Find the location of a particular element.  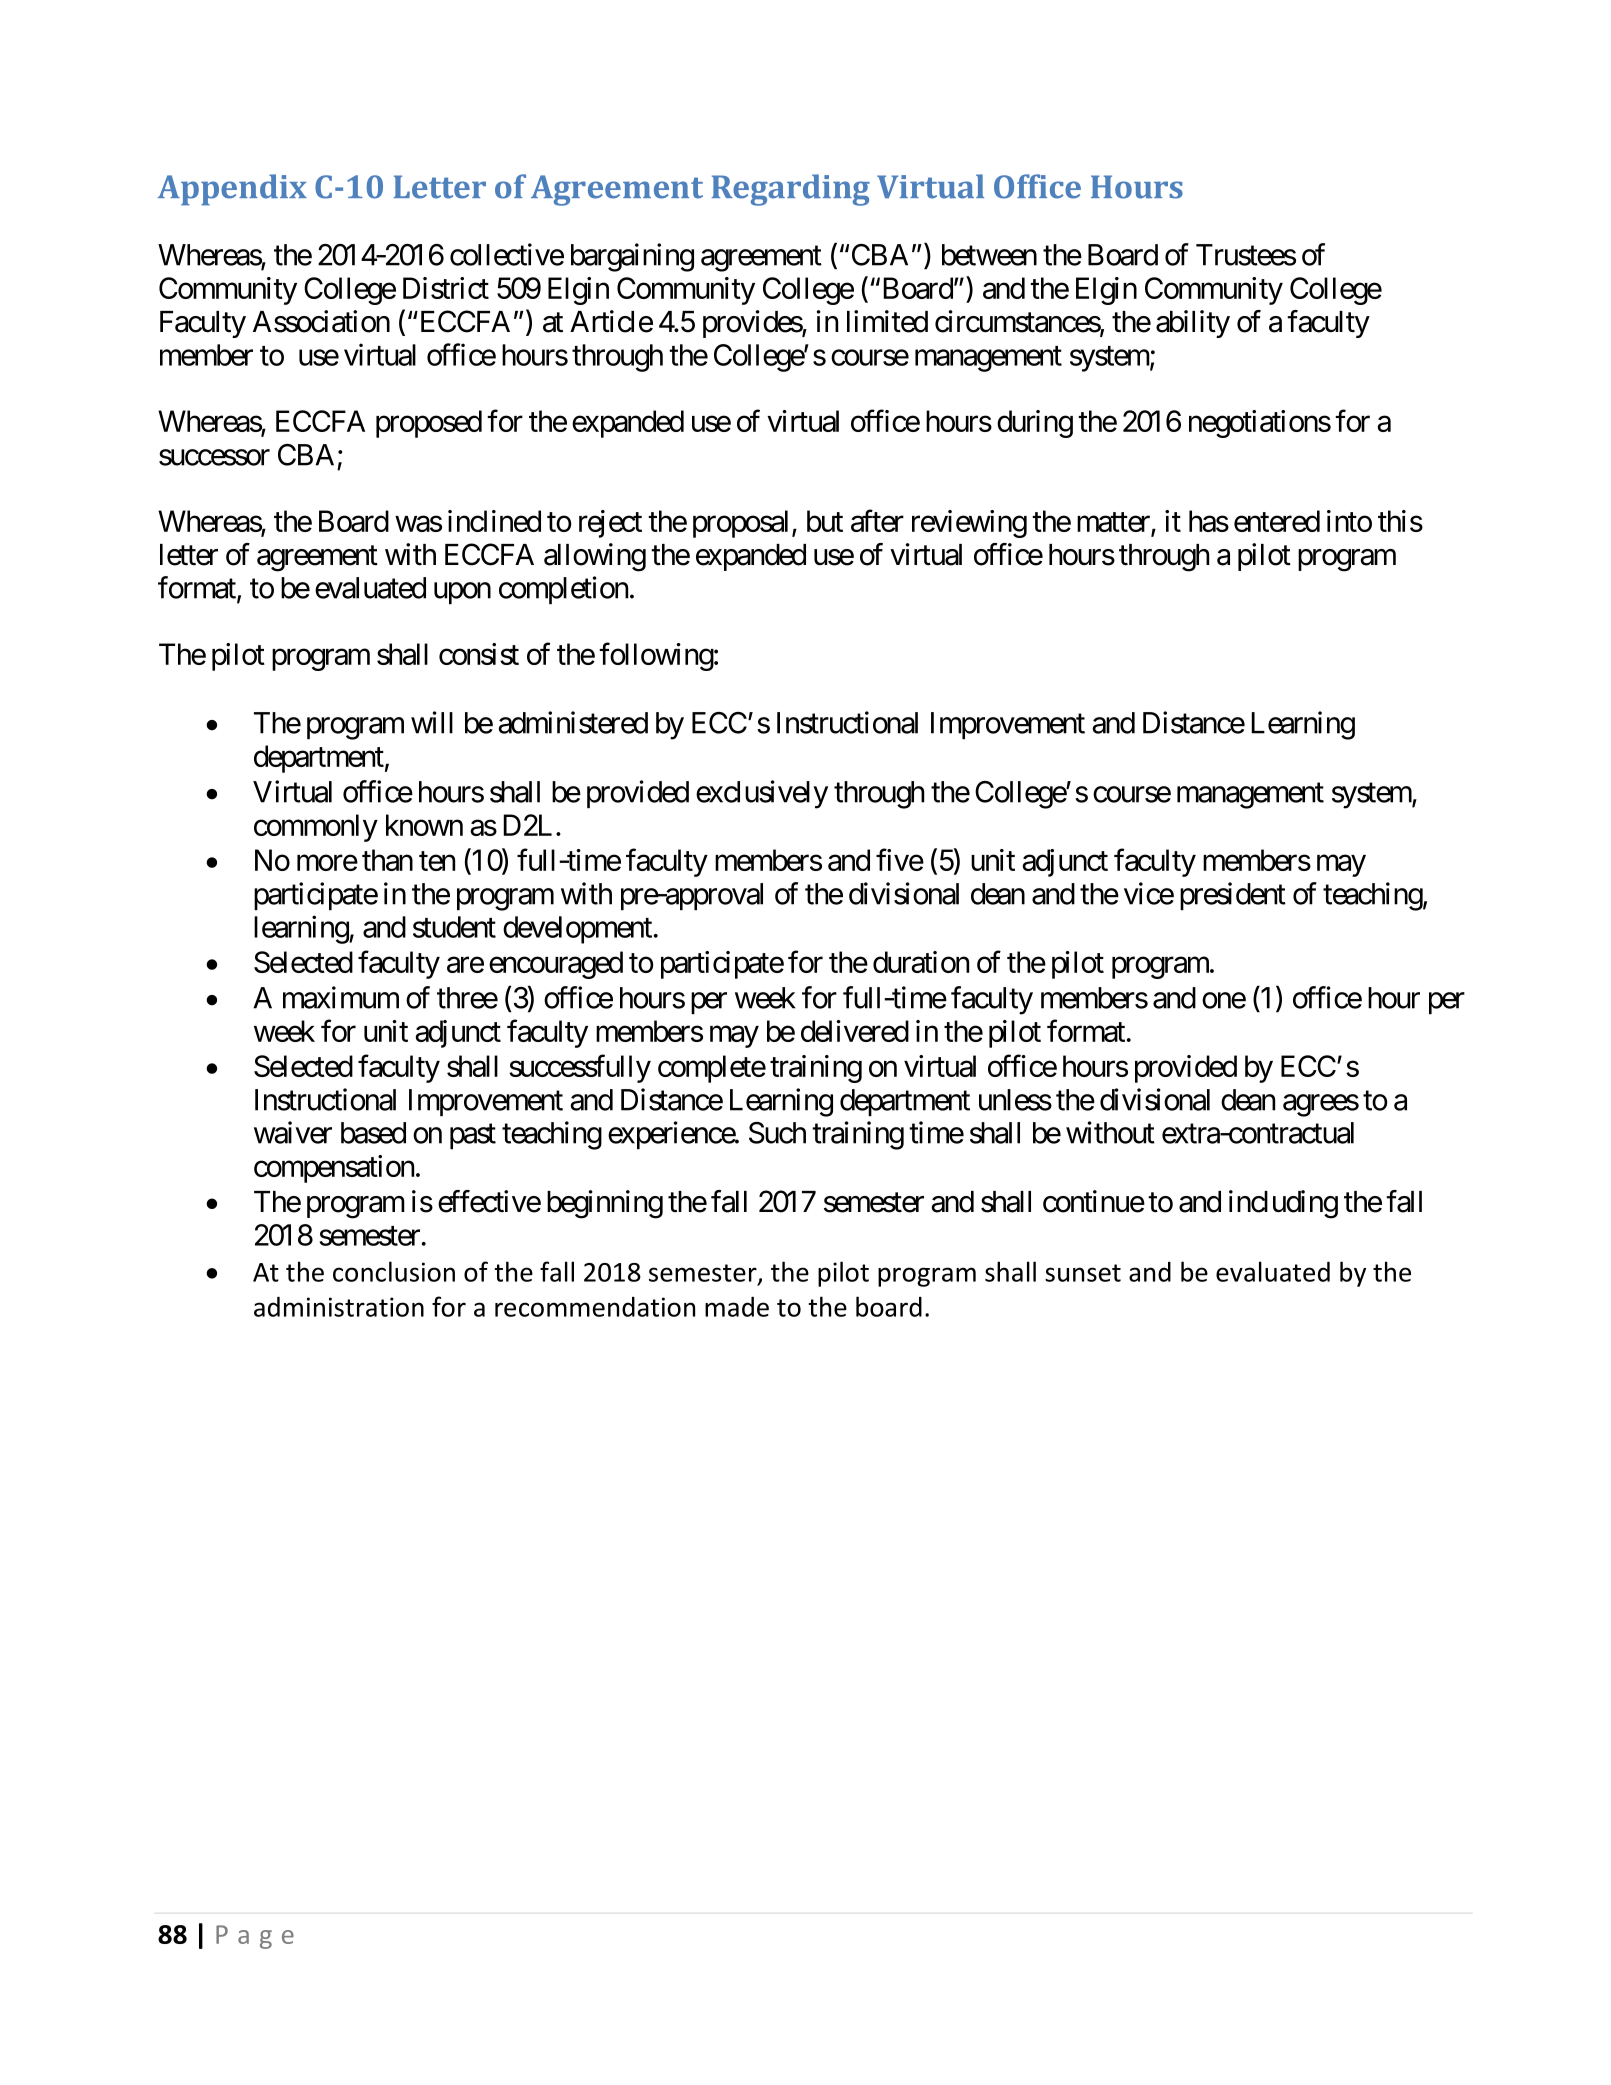

matter is located at coordinates (1114, 524).
